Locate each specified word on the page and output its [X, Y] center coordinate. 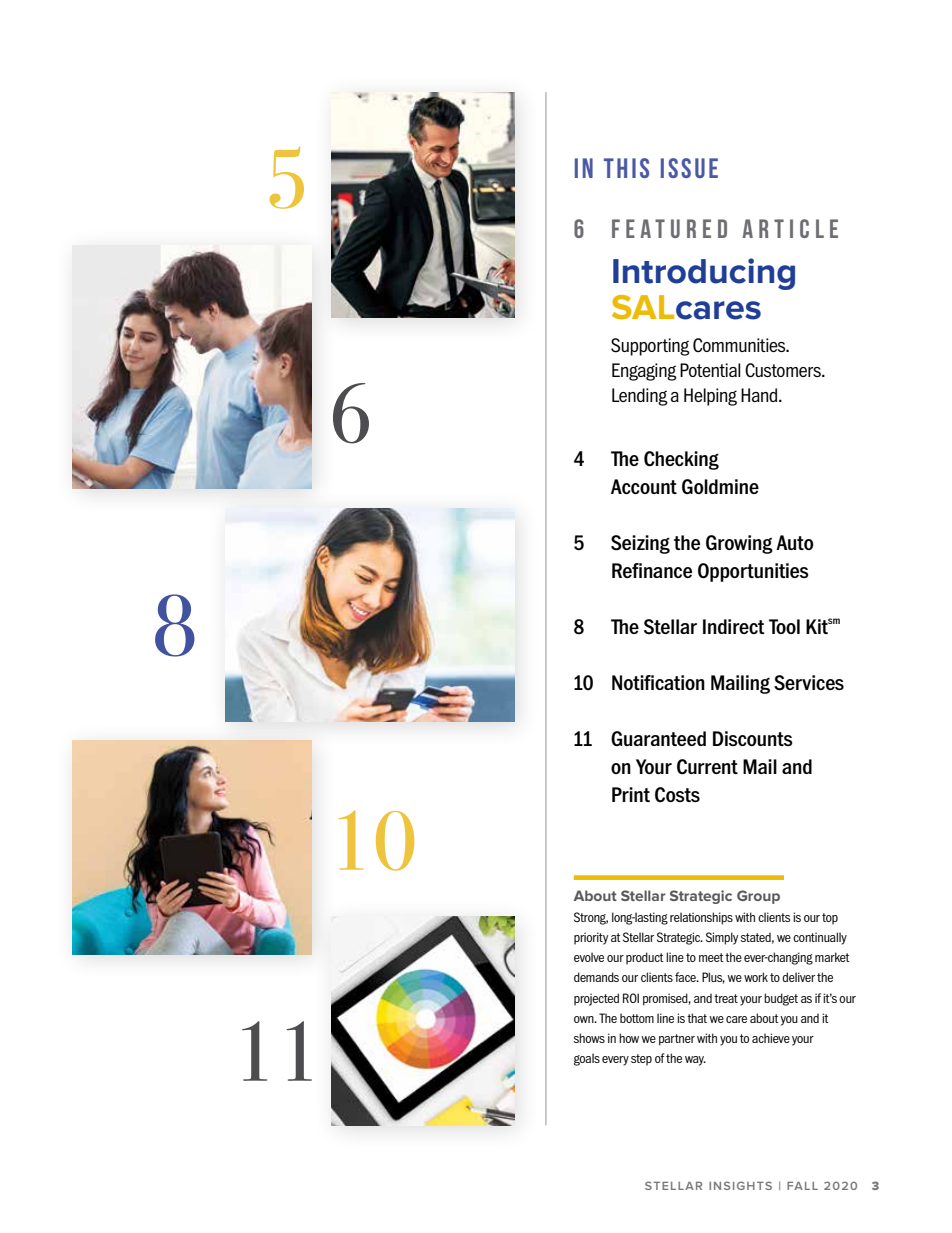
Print [631, 794]
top [830, 919]
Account [644, 486]
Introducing [704, 274]
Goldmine [720, 486]
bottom [637, 1018]
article [790, 228]
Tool [784, 626]
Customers [784, 370]
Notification [658, 682]
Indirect [734, 626]
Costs [677, 795]
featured [669, 228]
